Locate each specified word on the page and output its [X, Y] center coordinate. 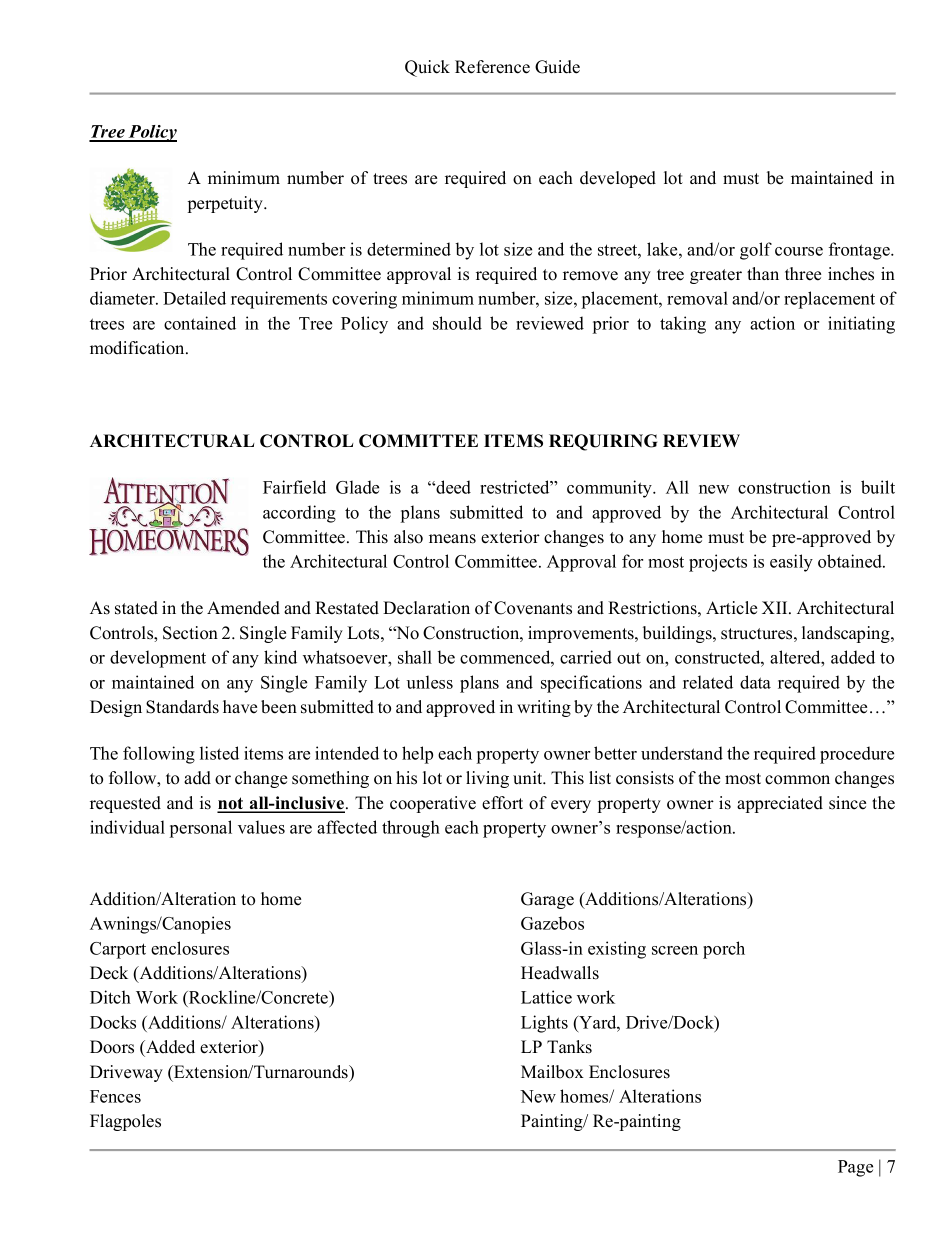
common [797, 780]
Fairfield [294, 487]
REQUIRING [603, 442]
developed [618, 179]
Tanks [569, 1047]
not [231, 804]
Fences [115, 1096]
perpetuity [227, 204]
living [487, 779]
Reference [492, 67]
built [878, 487]
